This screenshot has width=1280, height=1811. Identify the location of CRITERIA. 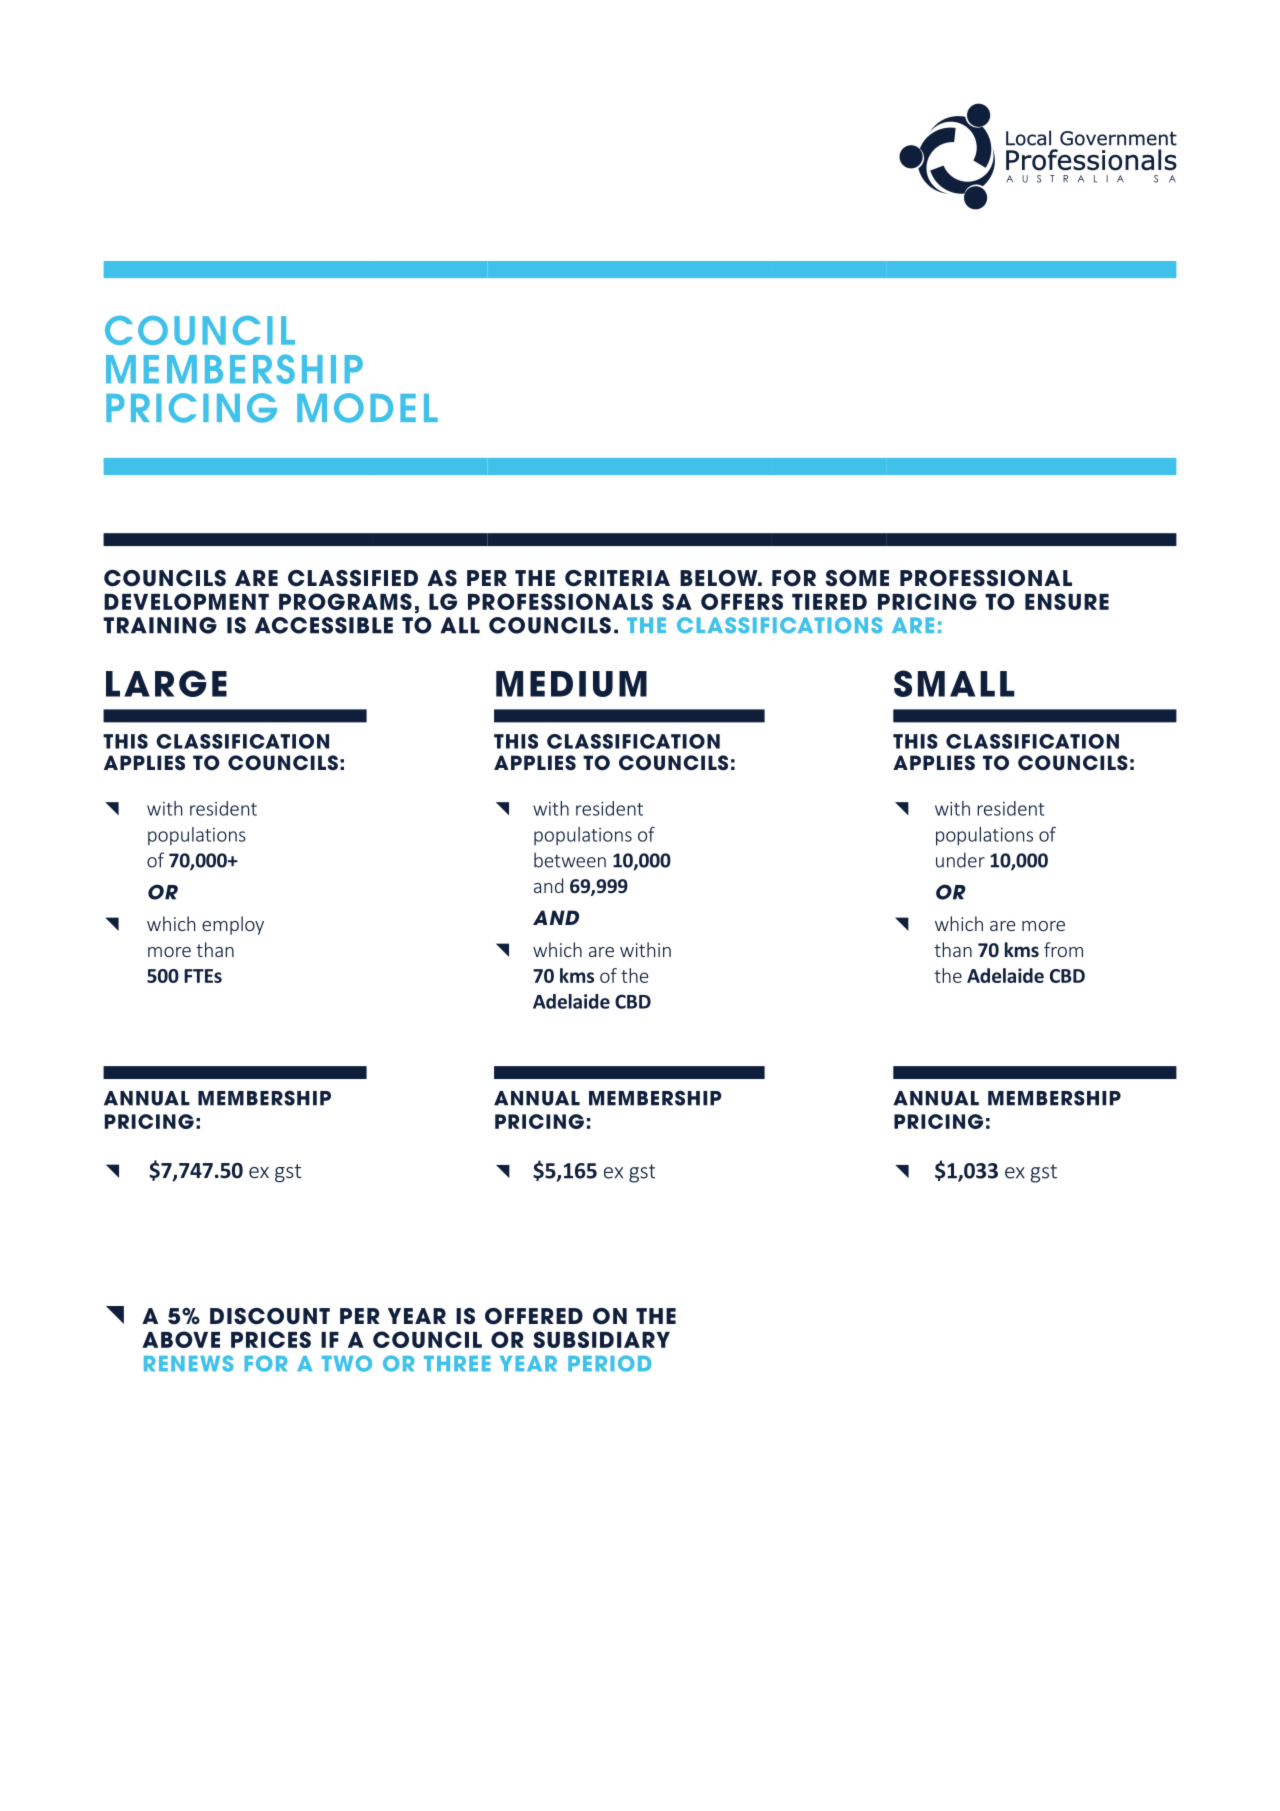
(617, 578).
